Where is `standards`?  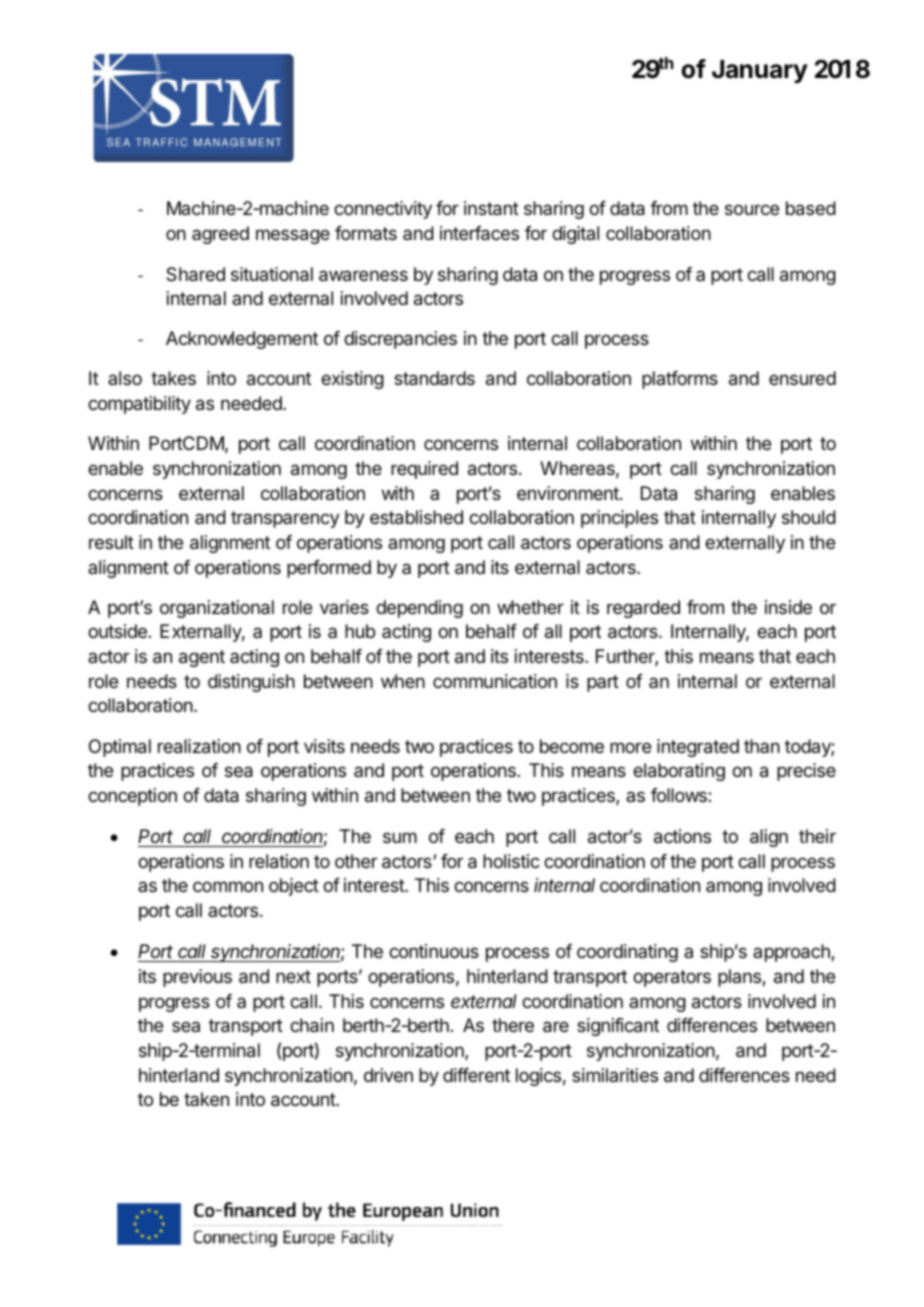
standards is located at coordinates (434, 378).
